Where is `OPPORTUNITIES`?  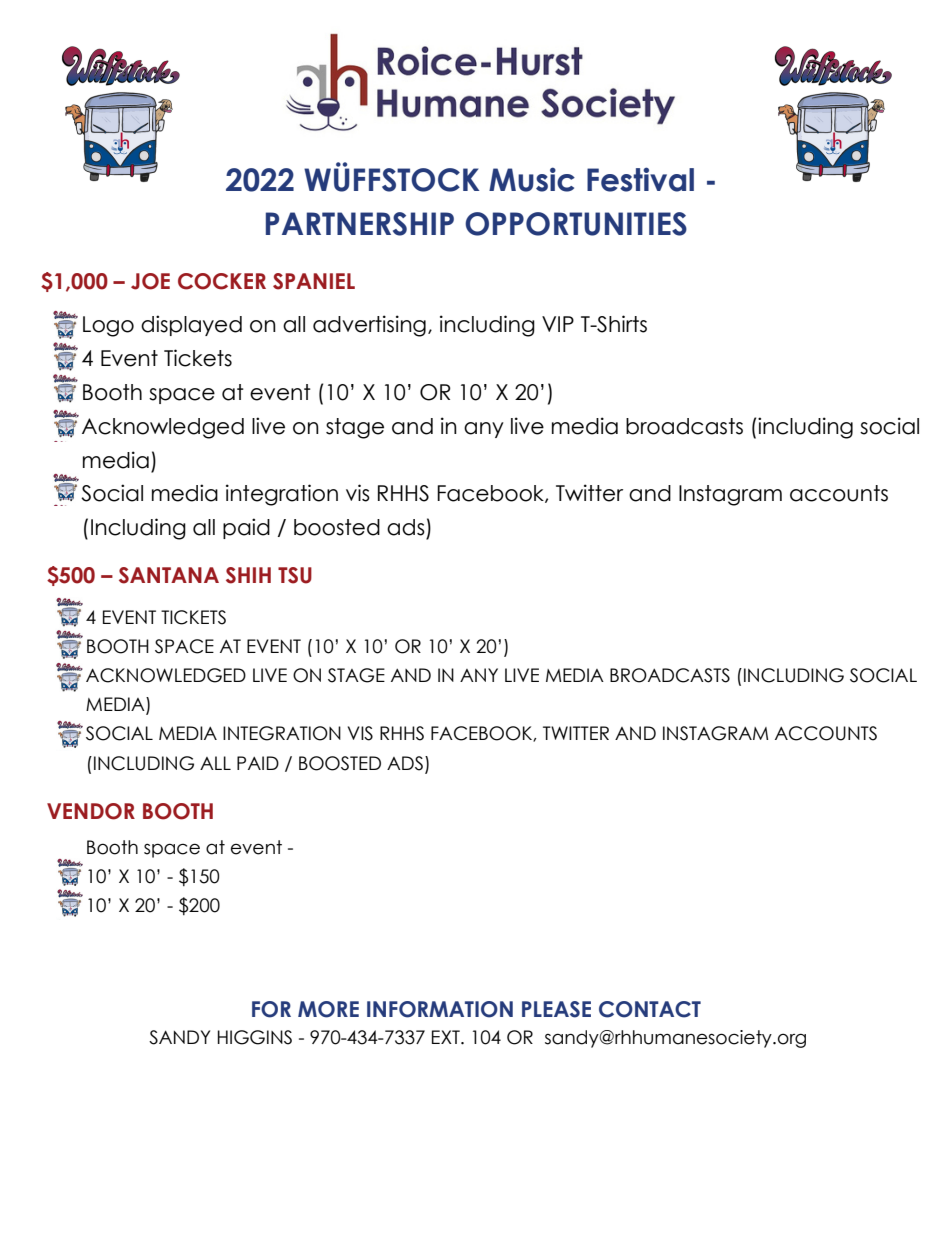
OPPORTUNITIES is located at coordinates (576, 224).
